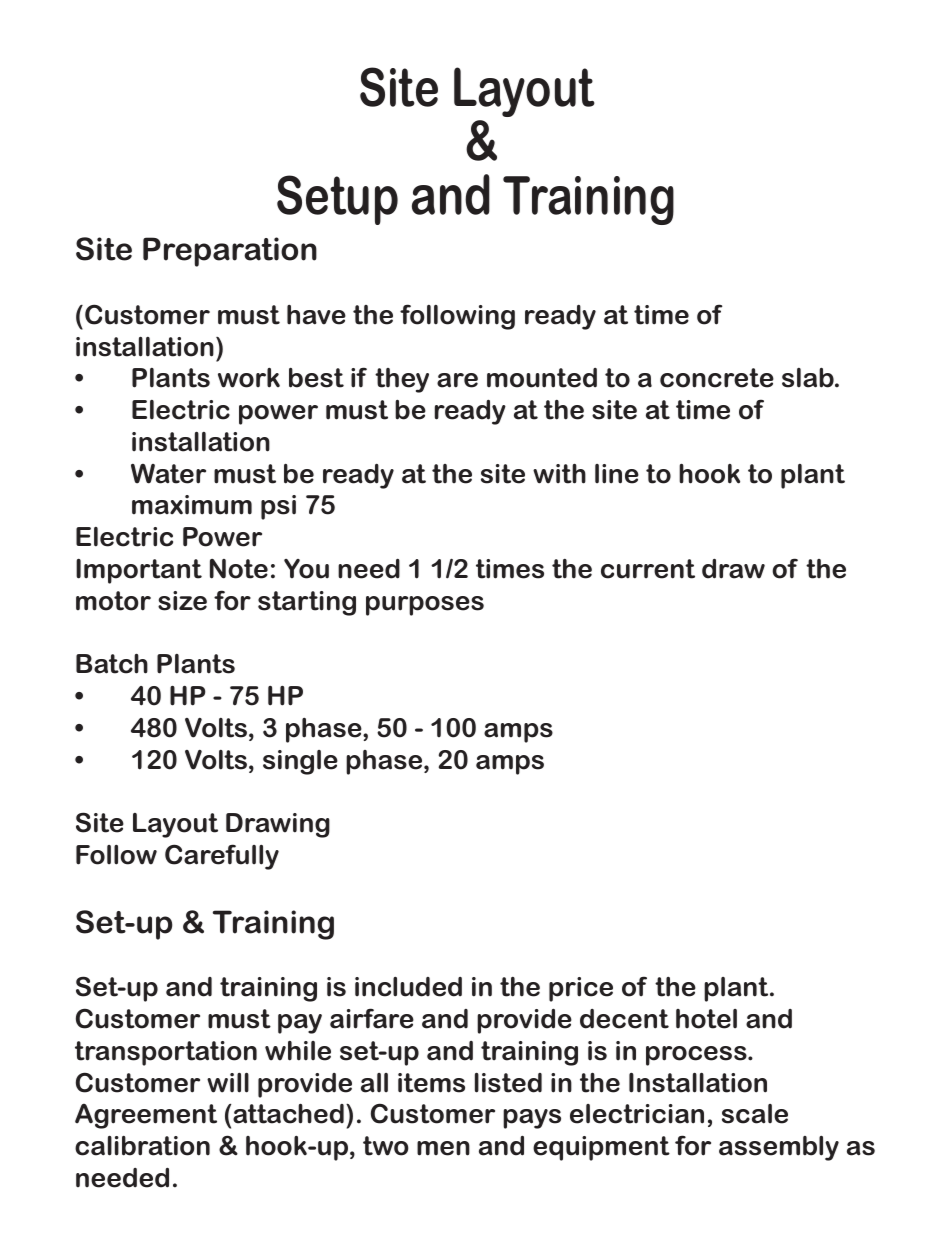  What do you see at coordinates (425, 606) in the screenshot?
I see `purposes` at bounding box center [425, 606].
